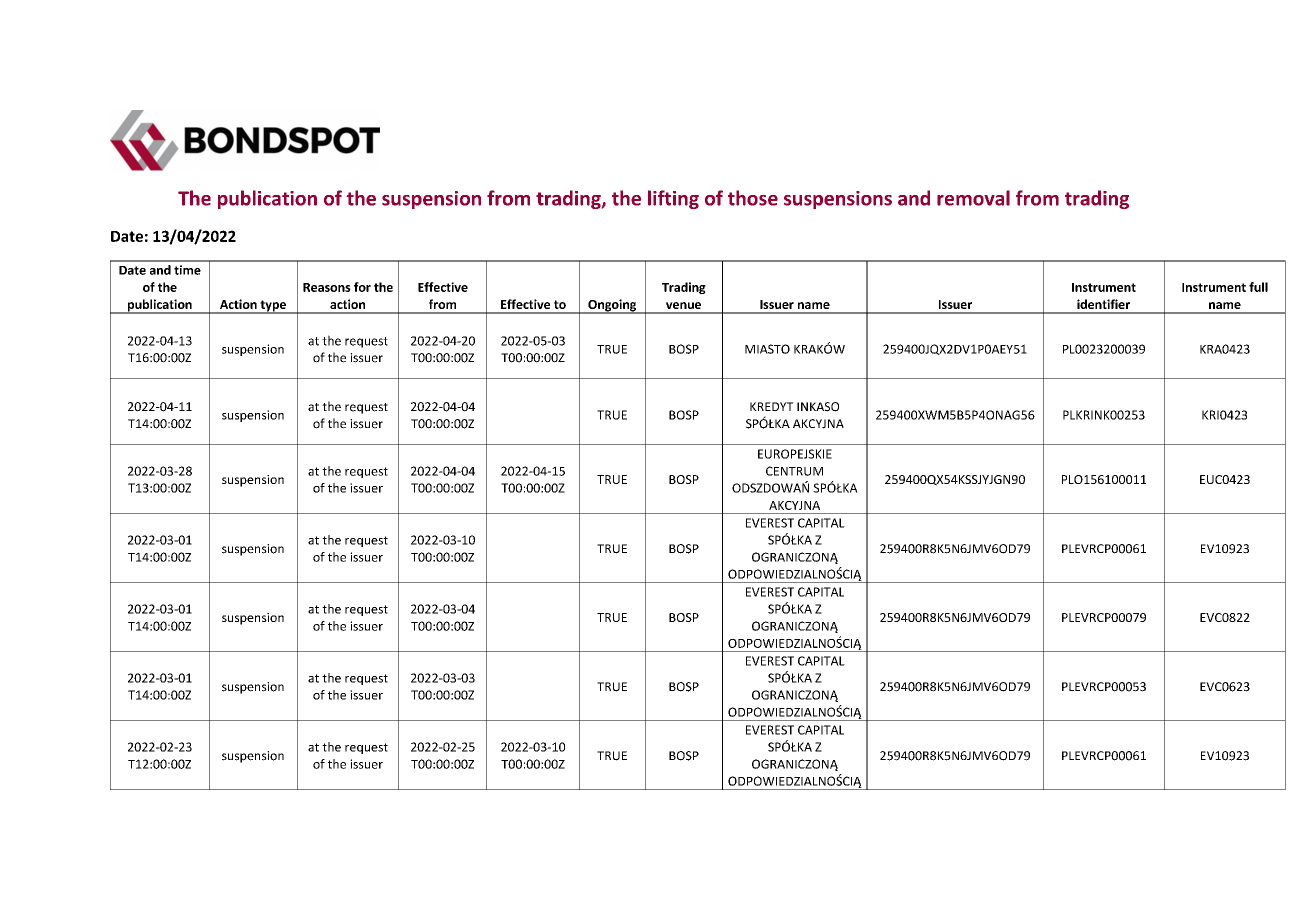 Image resolution: width=1308 pixels, height=924 pixels. Describe the element at coordinates (273, 307) in the screenshot. I see `type` at that location.
